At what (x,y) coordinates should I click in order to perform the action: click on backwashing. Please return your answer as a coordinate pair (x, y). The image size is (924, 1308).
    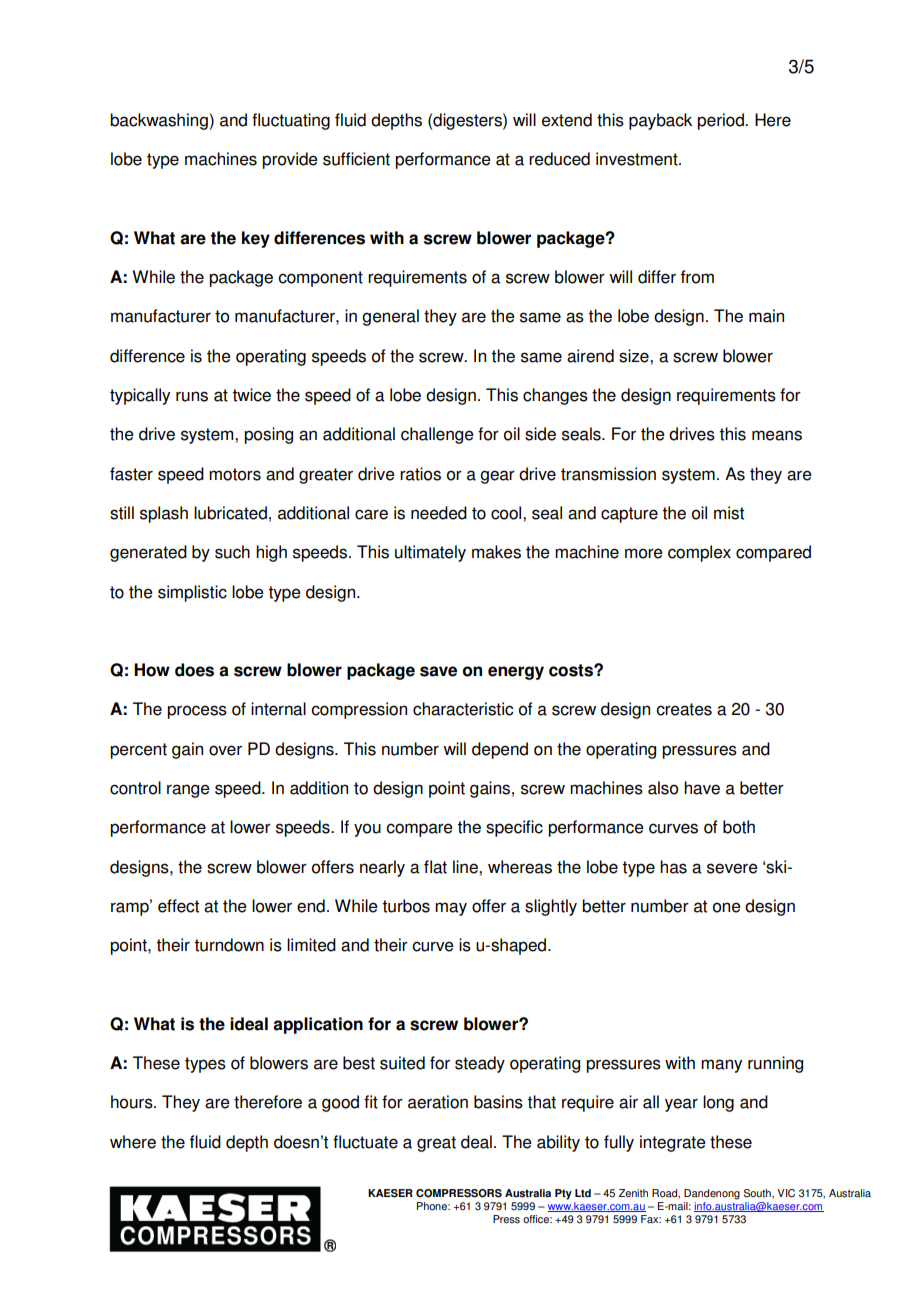
    Looking at the image, I should click on (159, 121).
